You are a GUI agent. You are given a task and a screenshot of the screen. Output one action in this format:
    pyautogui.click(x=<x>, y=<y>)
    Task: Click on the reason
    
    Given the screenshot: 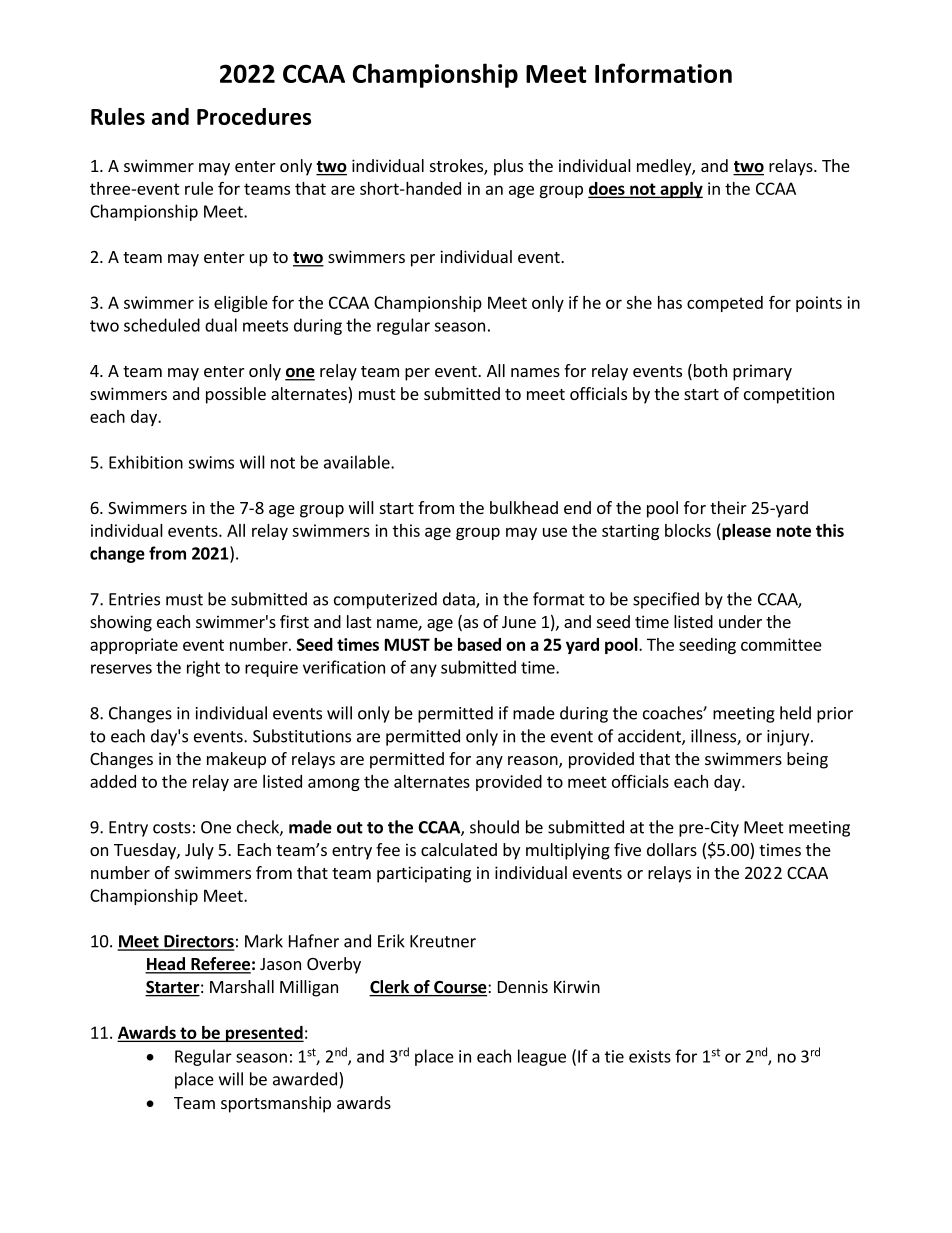 What is the action you would take?
    pyautogui.click(x=534, y=762)
